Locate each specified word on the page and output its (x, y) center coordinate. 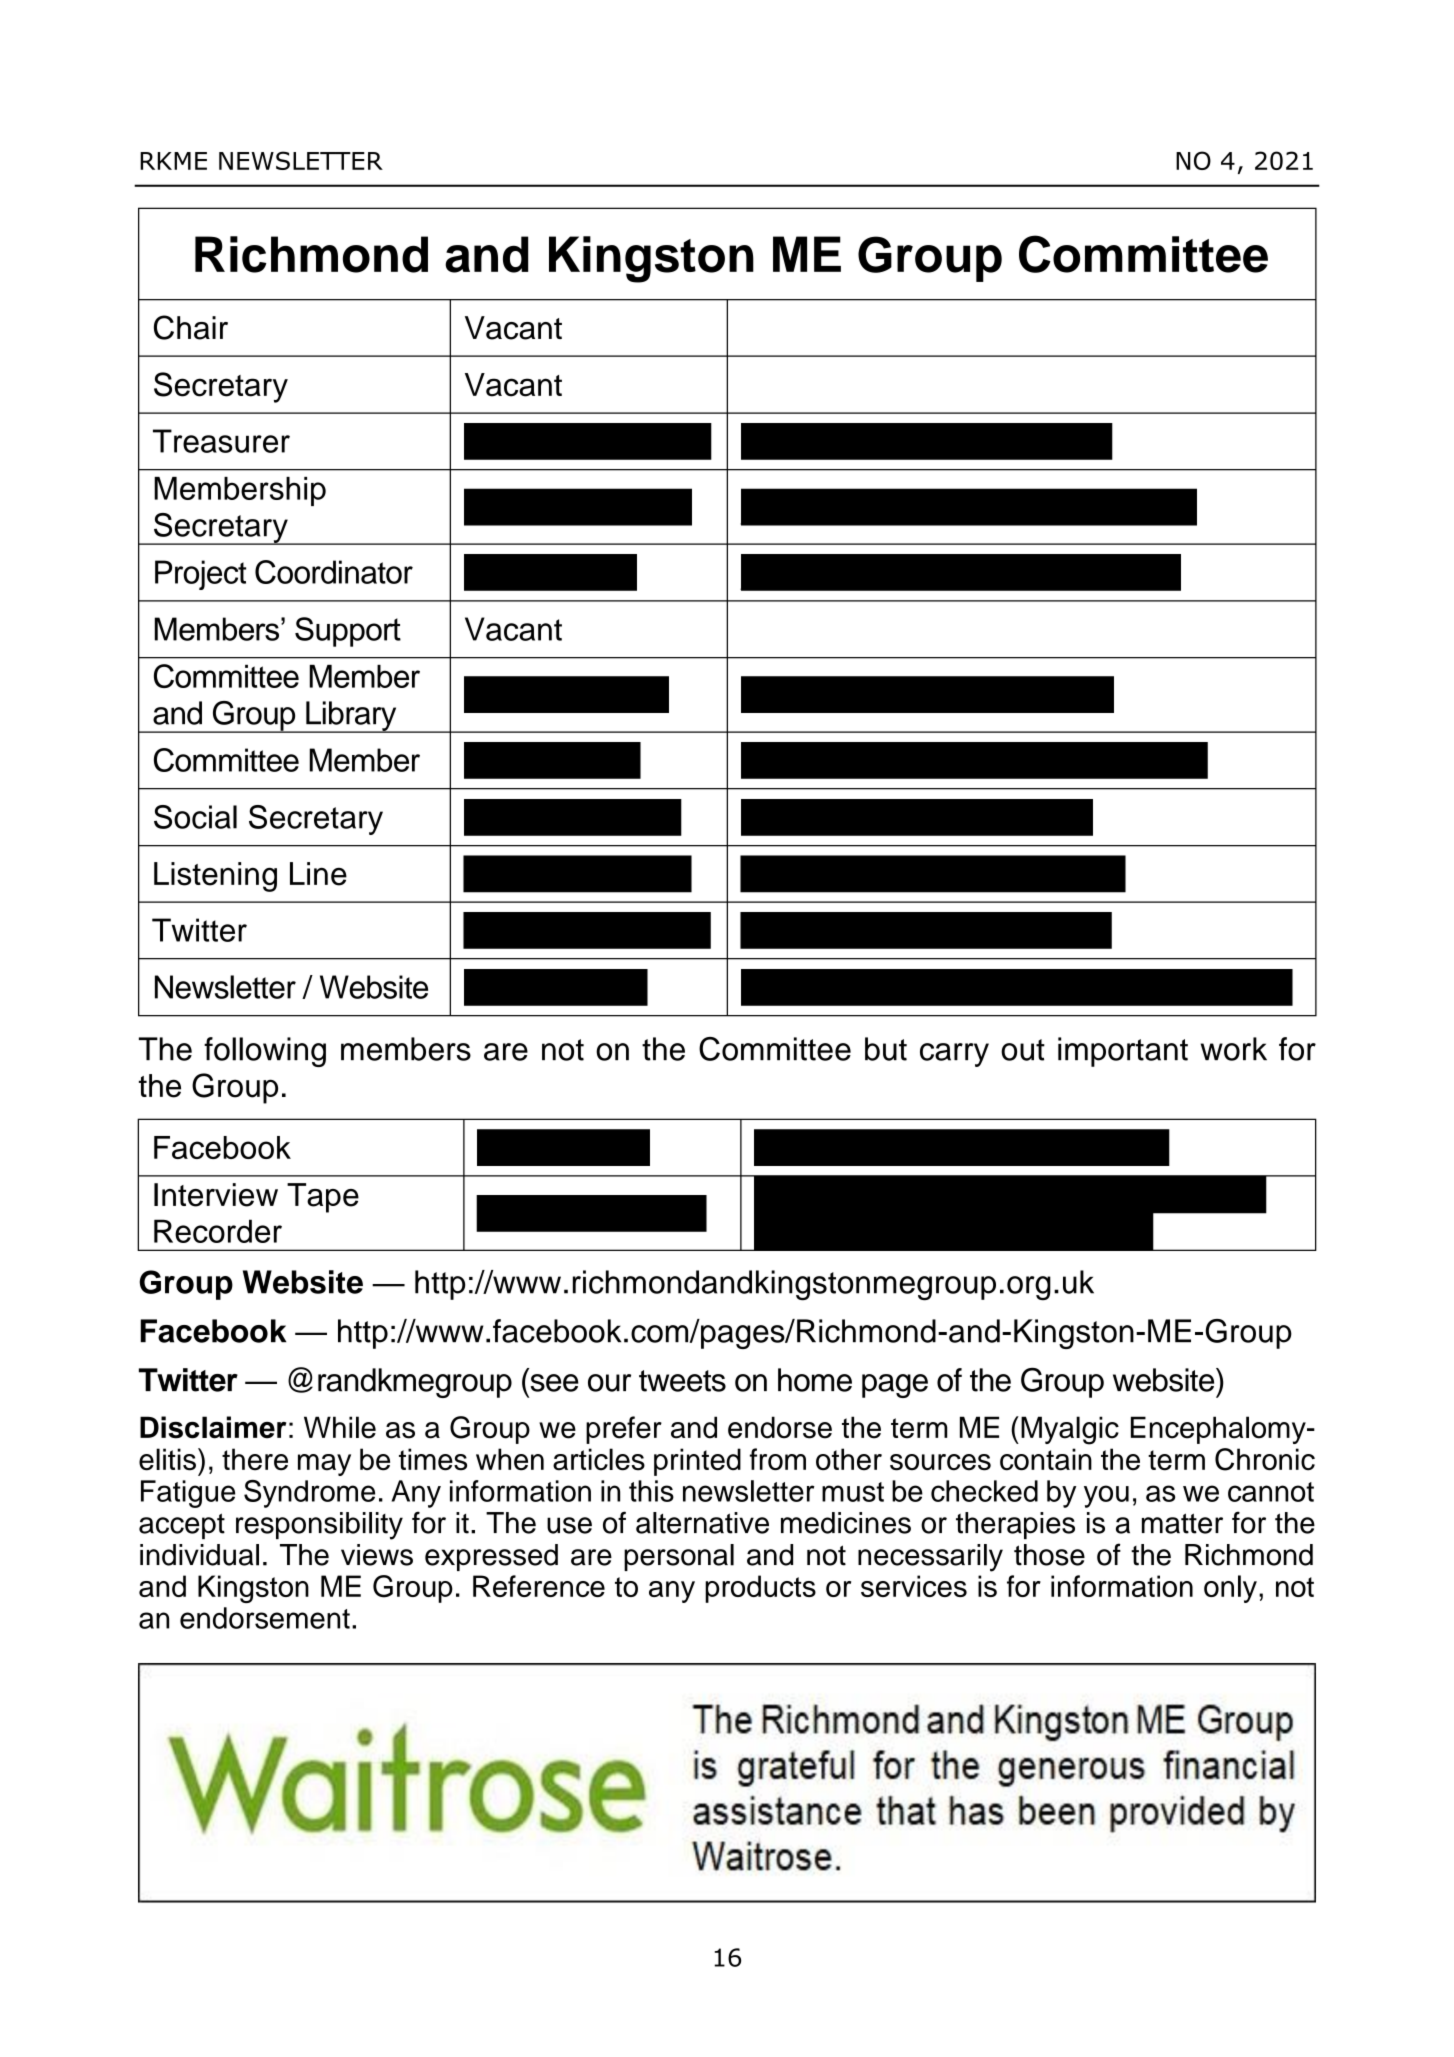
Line (318, 874)
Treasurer (221, 441)
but (886, 1049)
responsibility (319, 1526)
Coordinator (334, 572)
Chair (191, 327)
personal (679, 1557)
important (1123, 1052)
